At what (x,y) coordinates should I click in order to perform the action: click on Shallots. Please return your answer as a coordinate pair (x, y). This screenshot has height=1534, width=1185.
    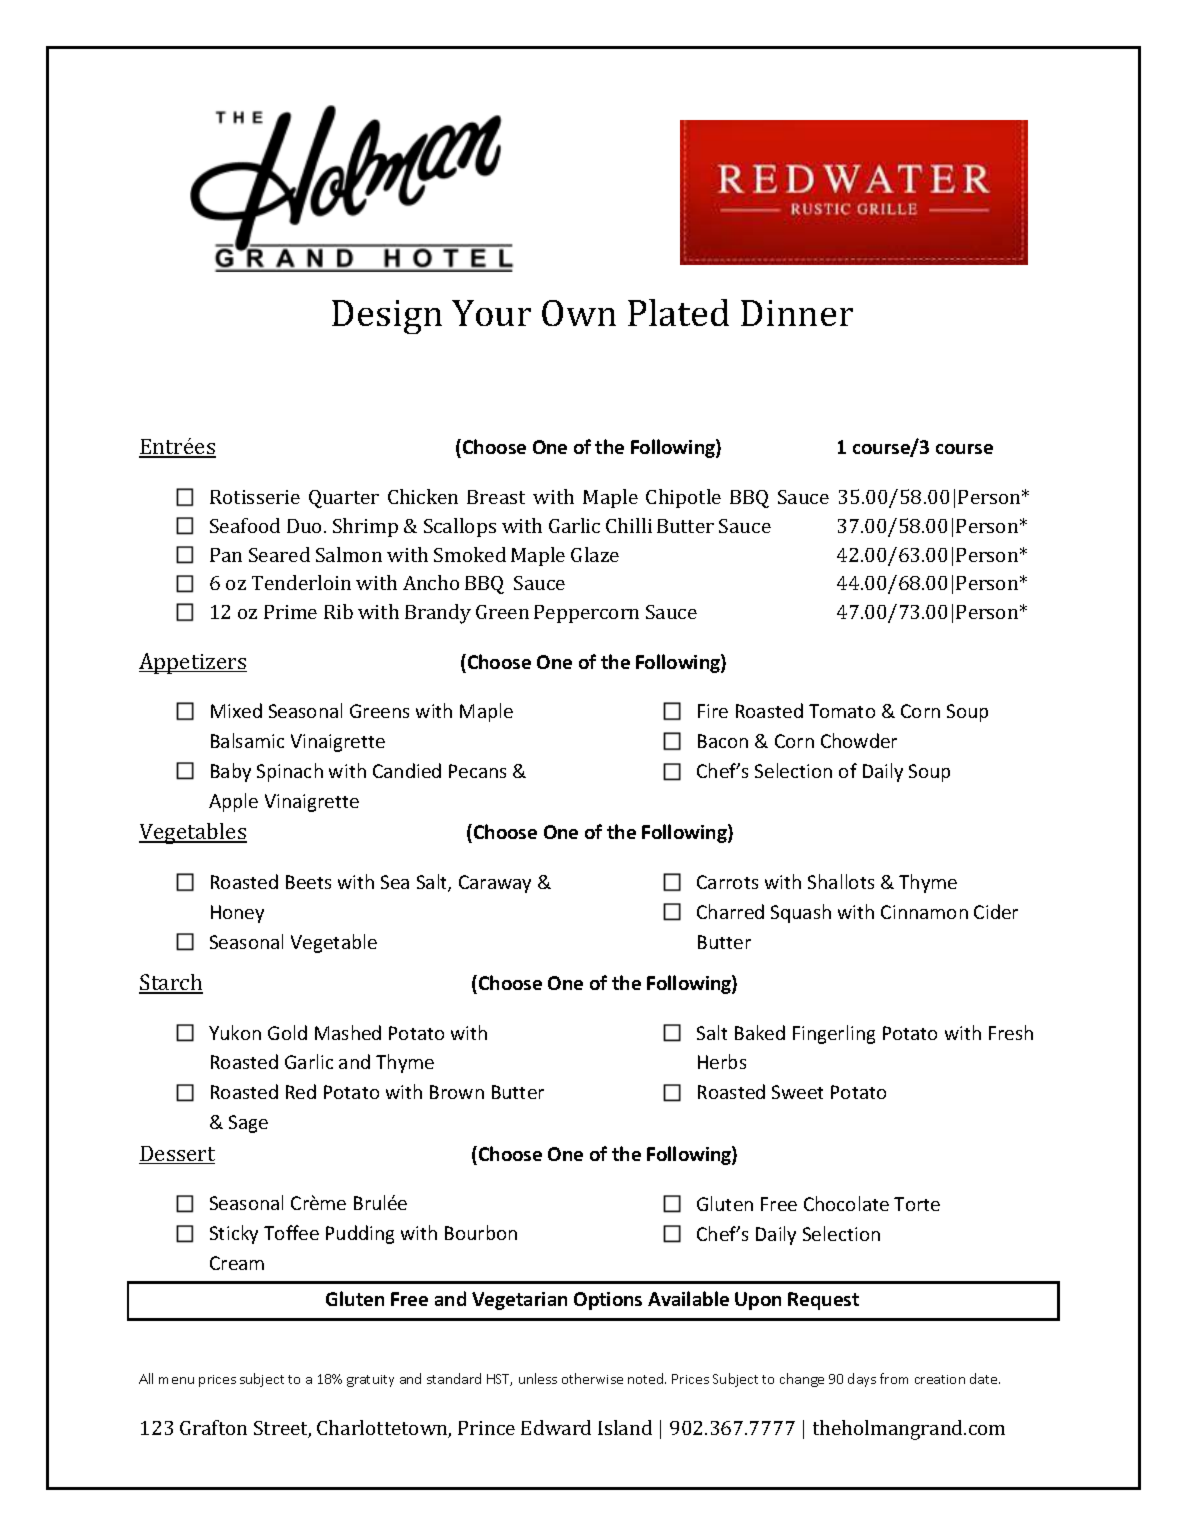
    Looking at the image, I should click on (841, 881).
